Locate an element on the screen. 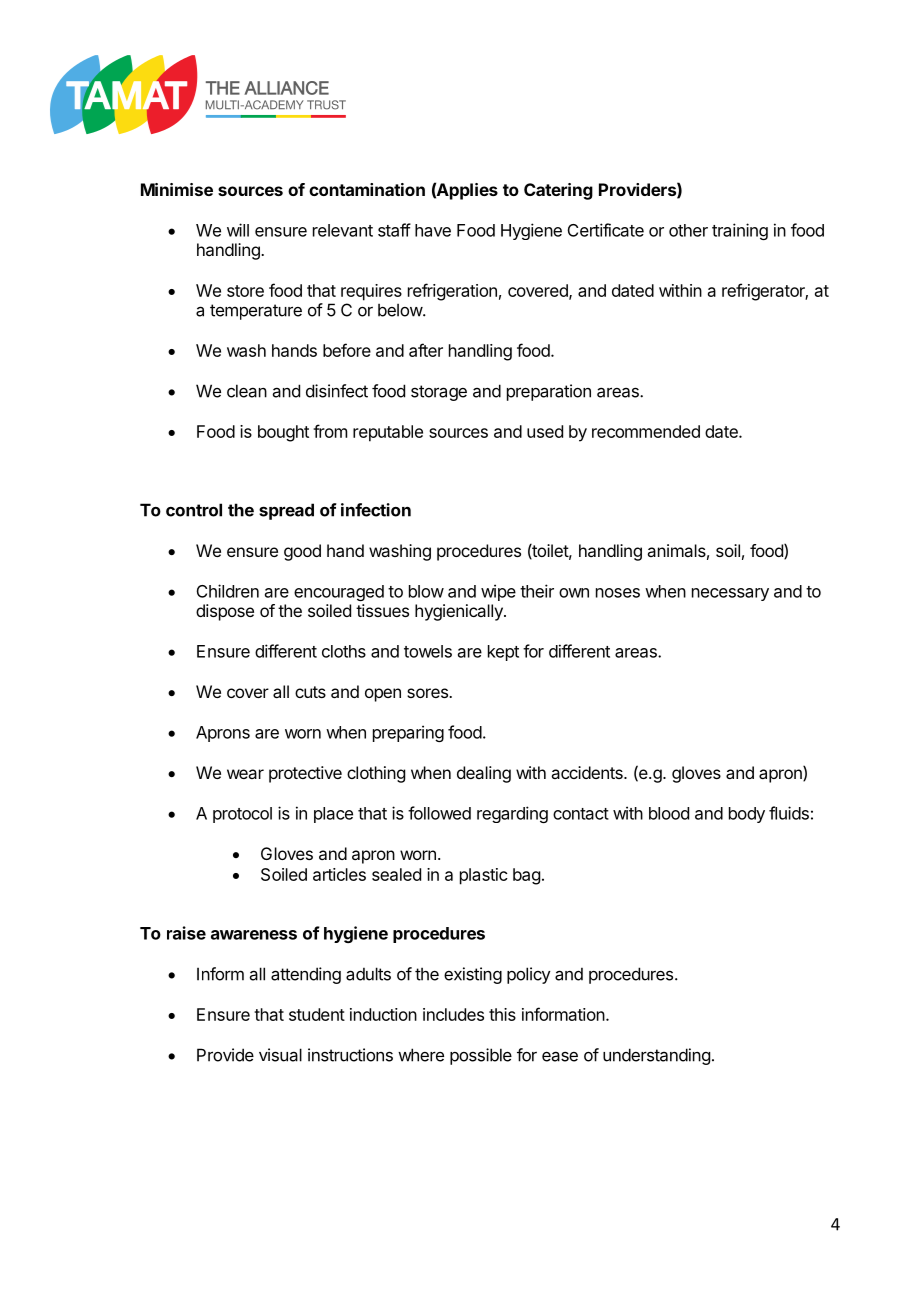 This screenshot has width=924, height=1309. blood is located at coordinates (669, 813).
